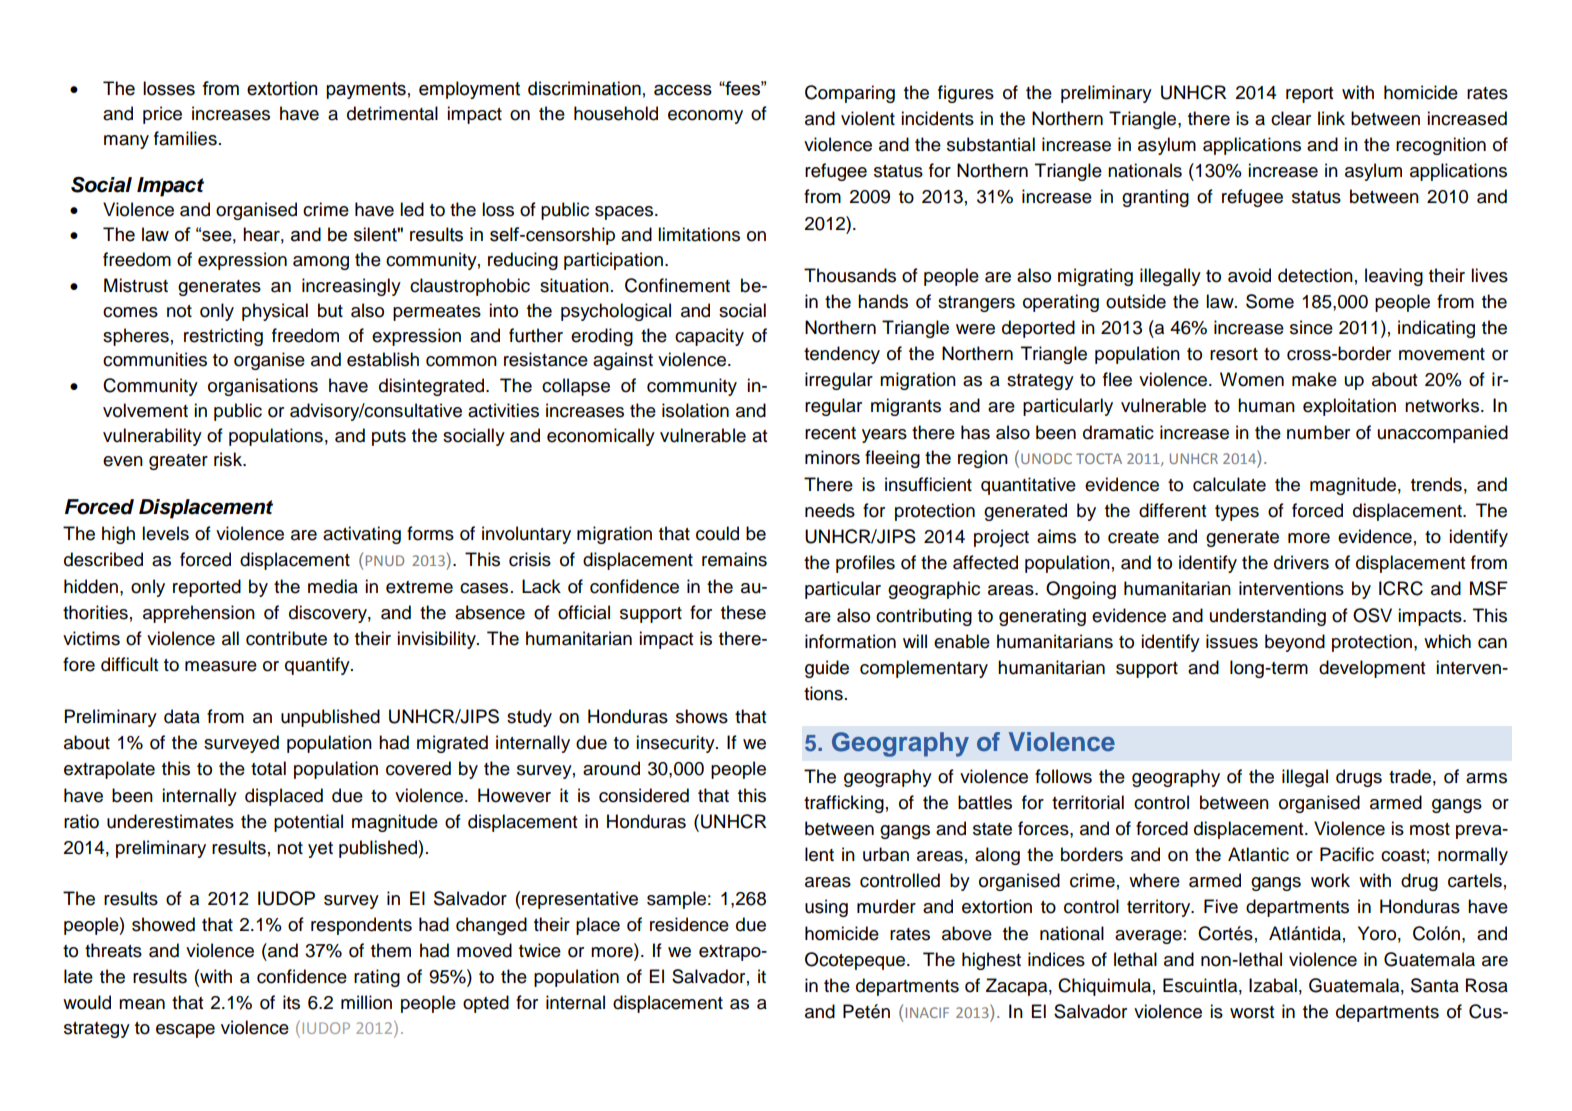 The width and height of the screenshot is (1572, 1111). What do you see at coordinates (734, 559) in the screenshot?
I see `remains` at bounding box center [734, 559].
